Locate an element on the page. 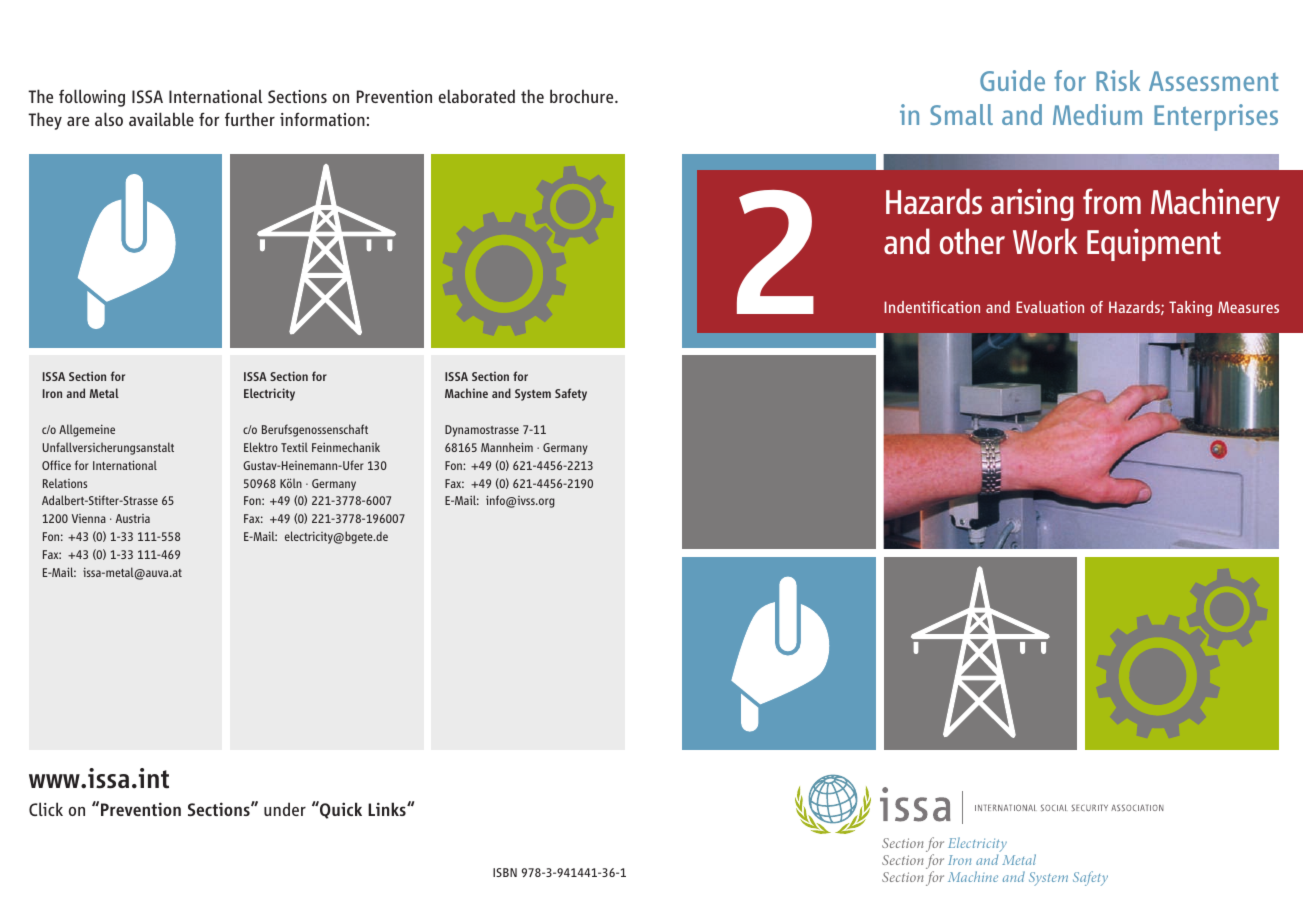 Image resolution: width=1303 pixels, height=924 pixels. ISBN is located at coordinates (505, 872).
